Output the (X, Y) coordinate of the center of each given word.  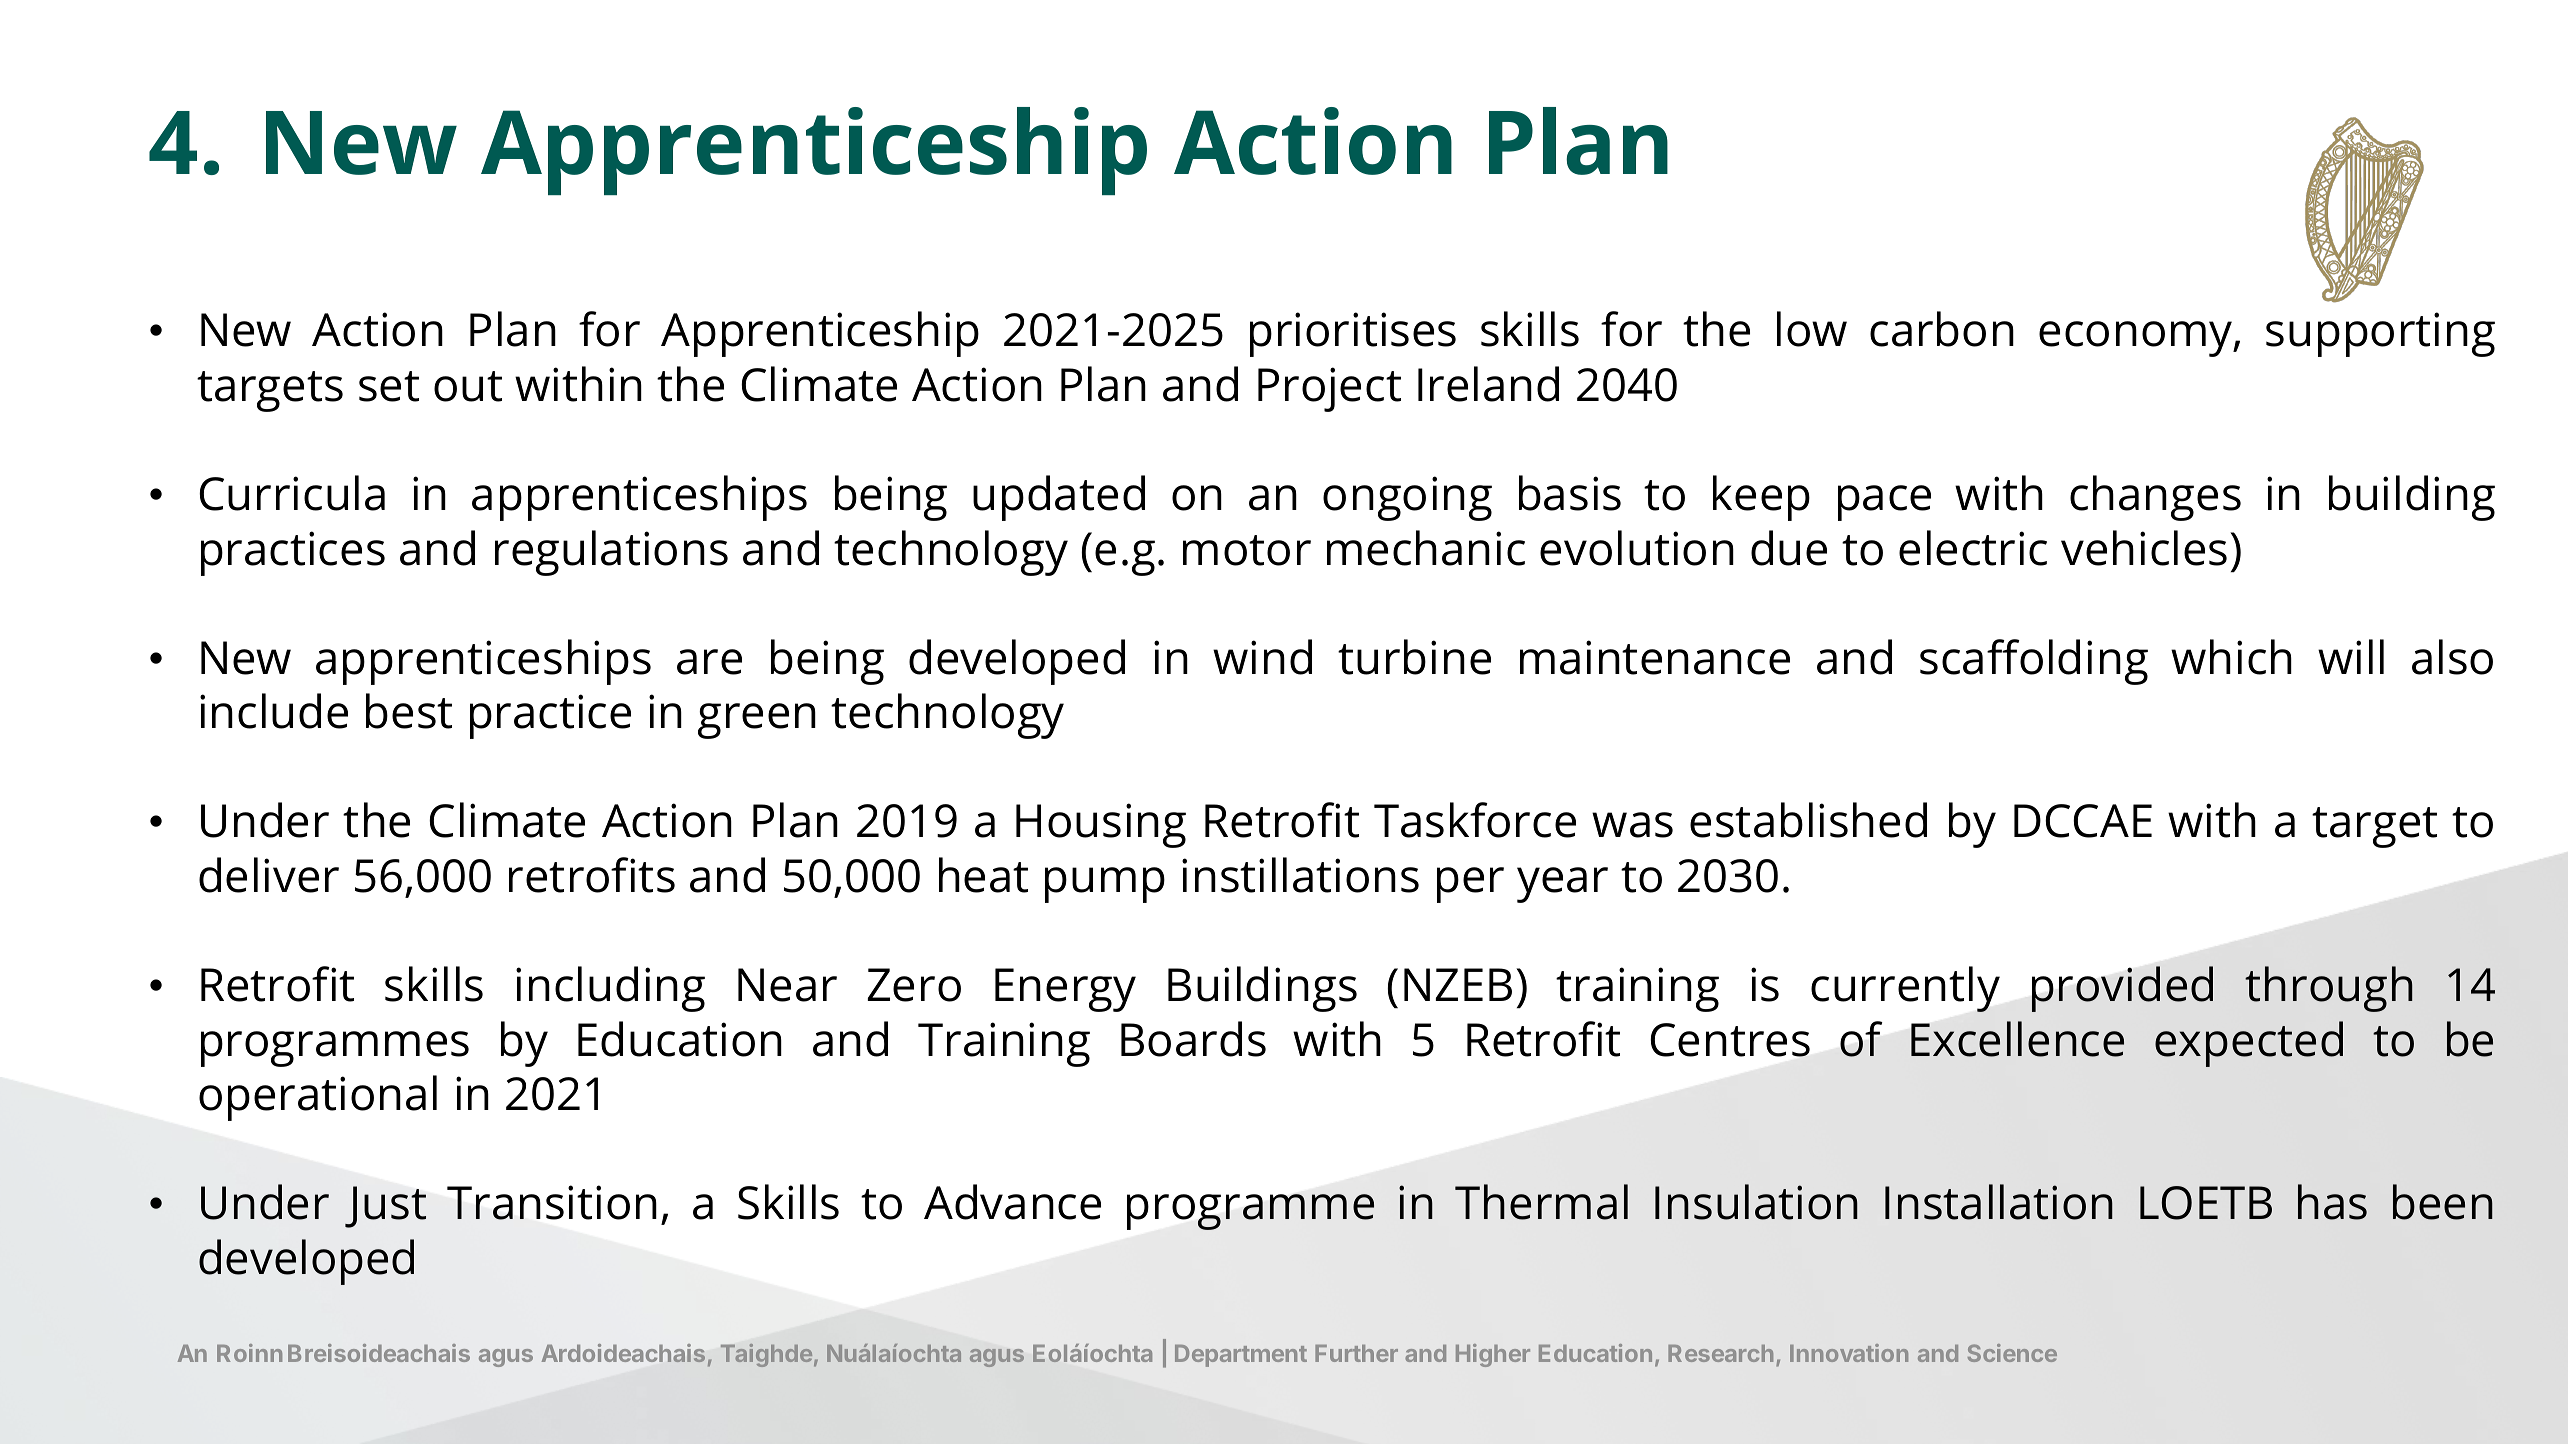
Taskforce (1475, 820)
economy (2137, 339)
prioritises (1353, 334)
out (468, 386)
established (1808, 820)
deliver (269, 875)
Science (2012, 1353)
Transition (552, 1202)
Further (1356, 1353)
